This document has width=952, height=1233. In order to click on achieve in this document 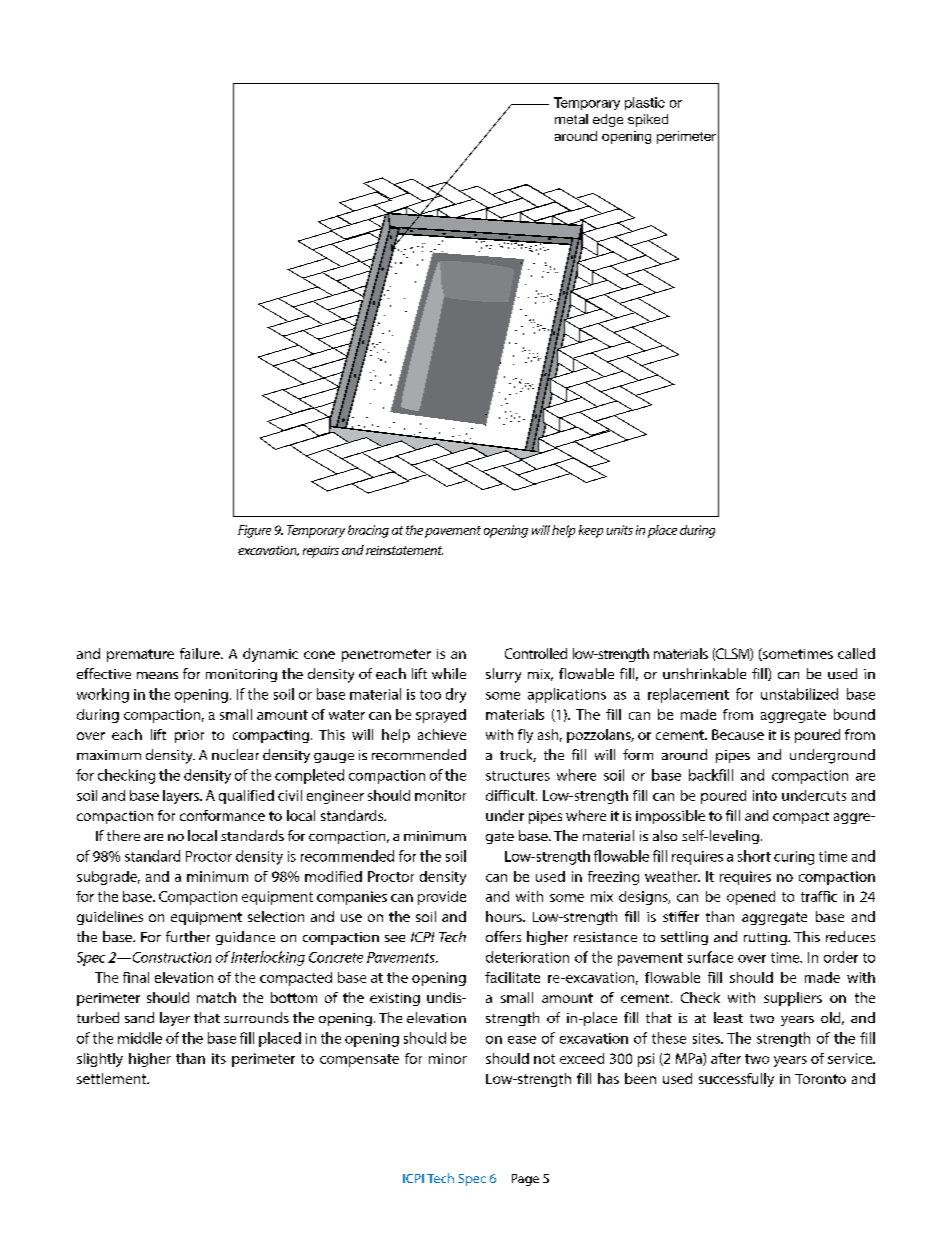, I will do `click(442, 734)`.
